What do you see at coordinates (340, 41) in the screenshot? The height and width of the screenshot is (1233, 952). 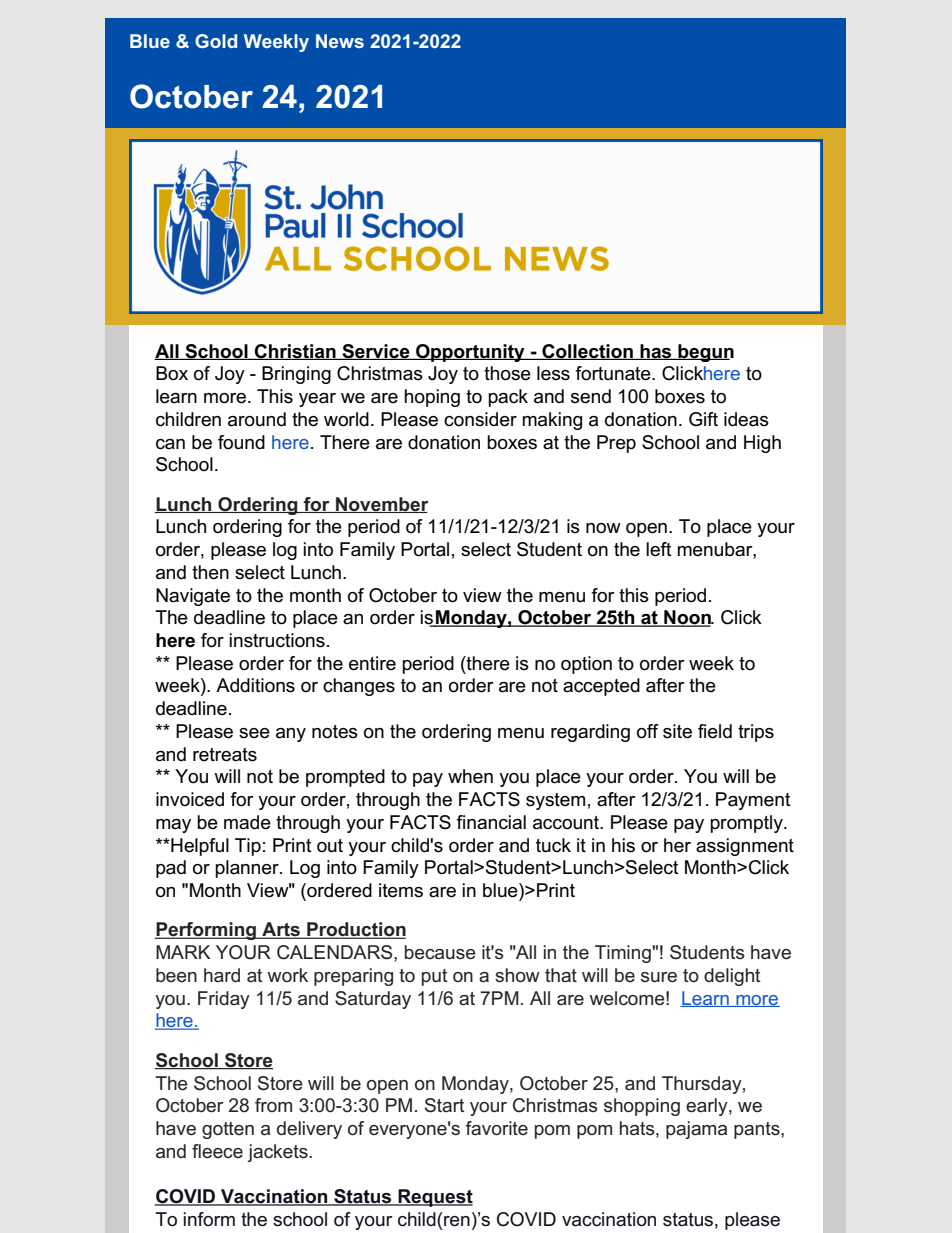 I see `News` at bounding box center [340, 41].
